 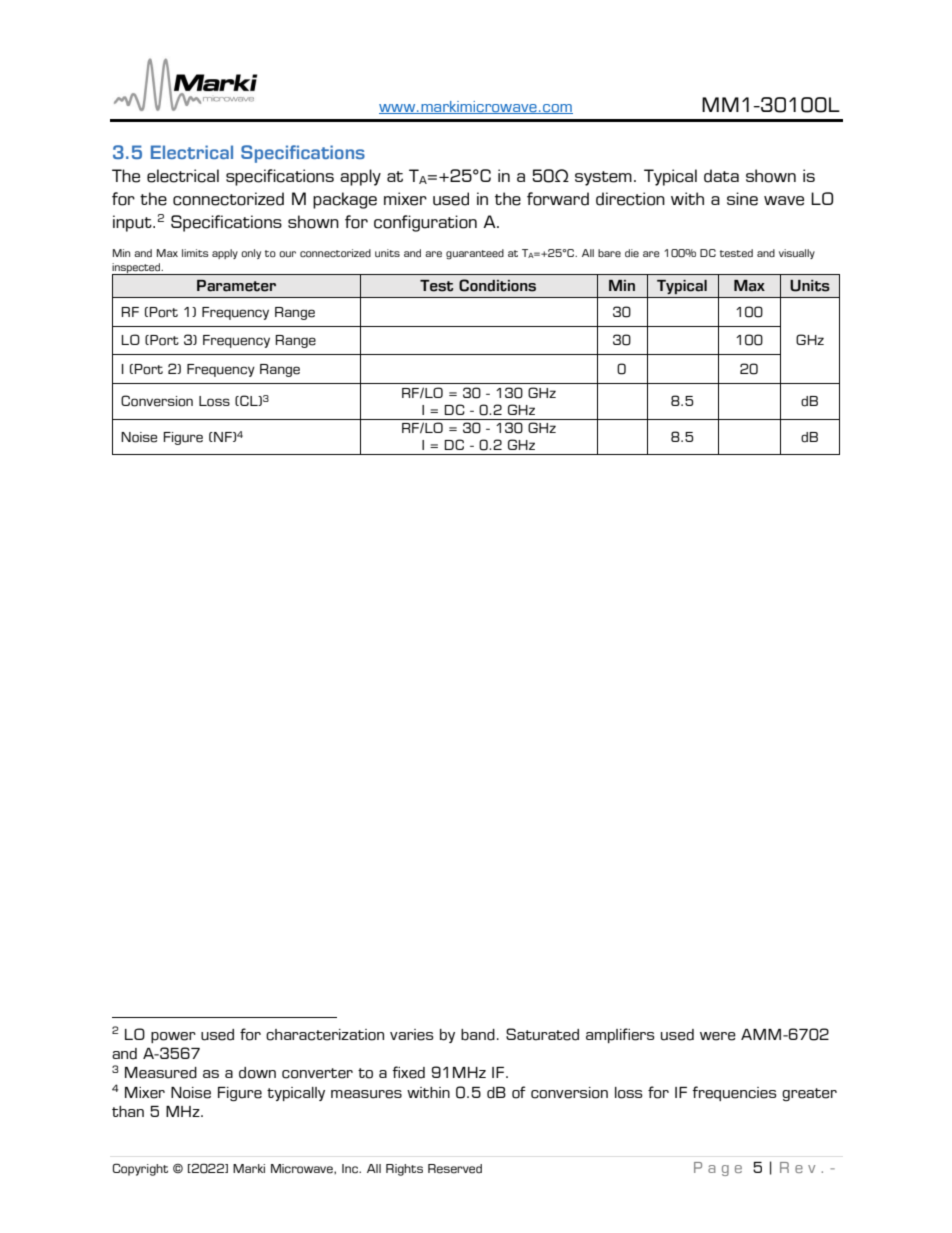 What do you see at coordinates (412, 1035) in the screenshot?
I see `varies` at bounding box center [412, 1035].
